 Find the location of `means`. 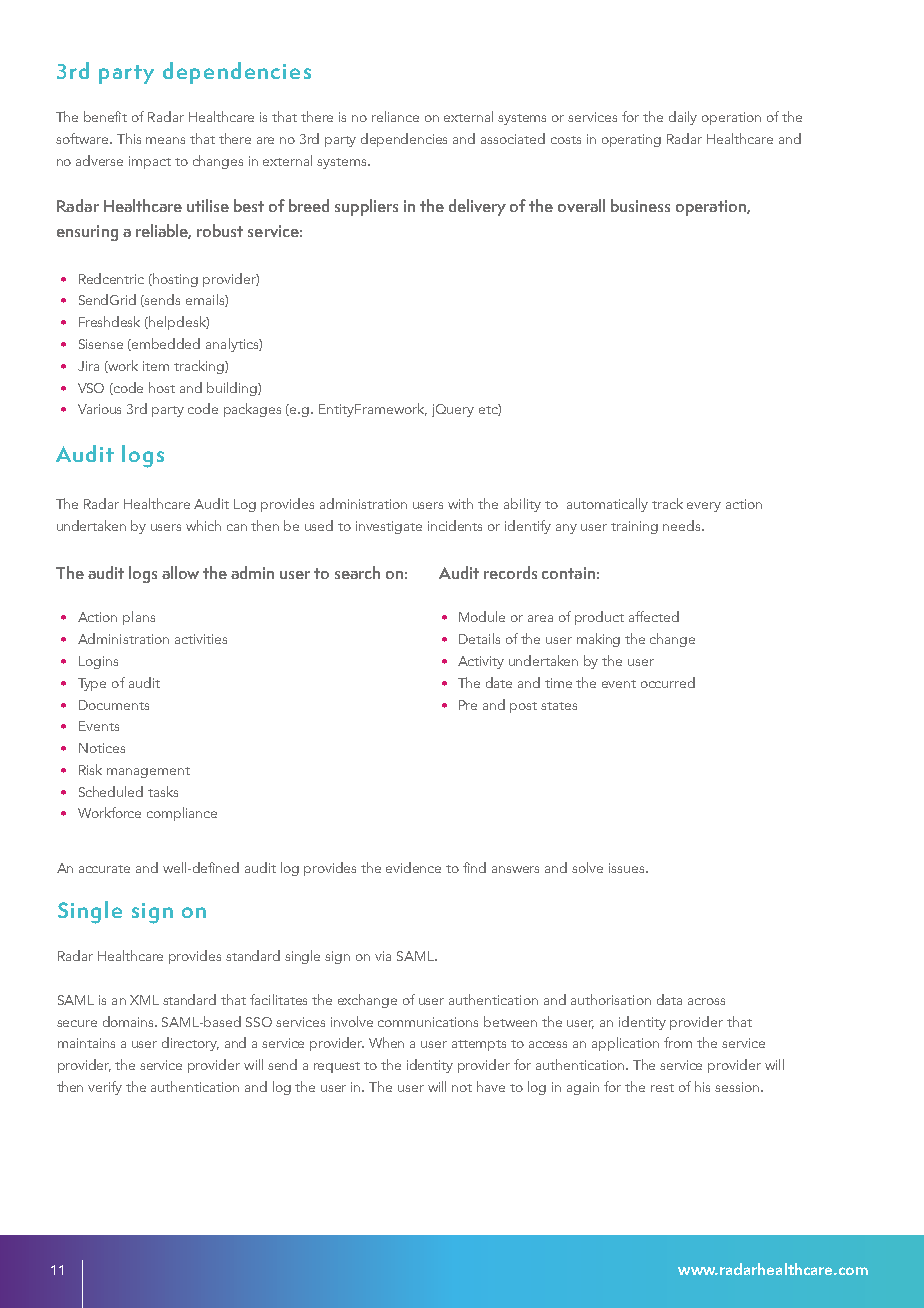

means is located at coordinates (165, 140).
